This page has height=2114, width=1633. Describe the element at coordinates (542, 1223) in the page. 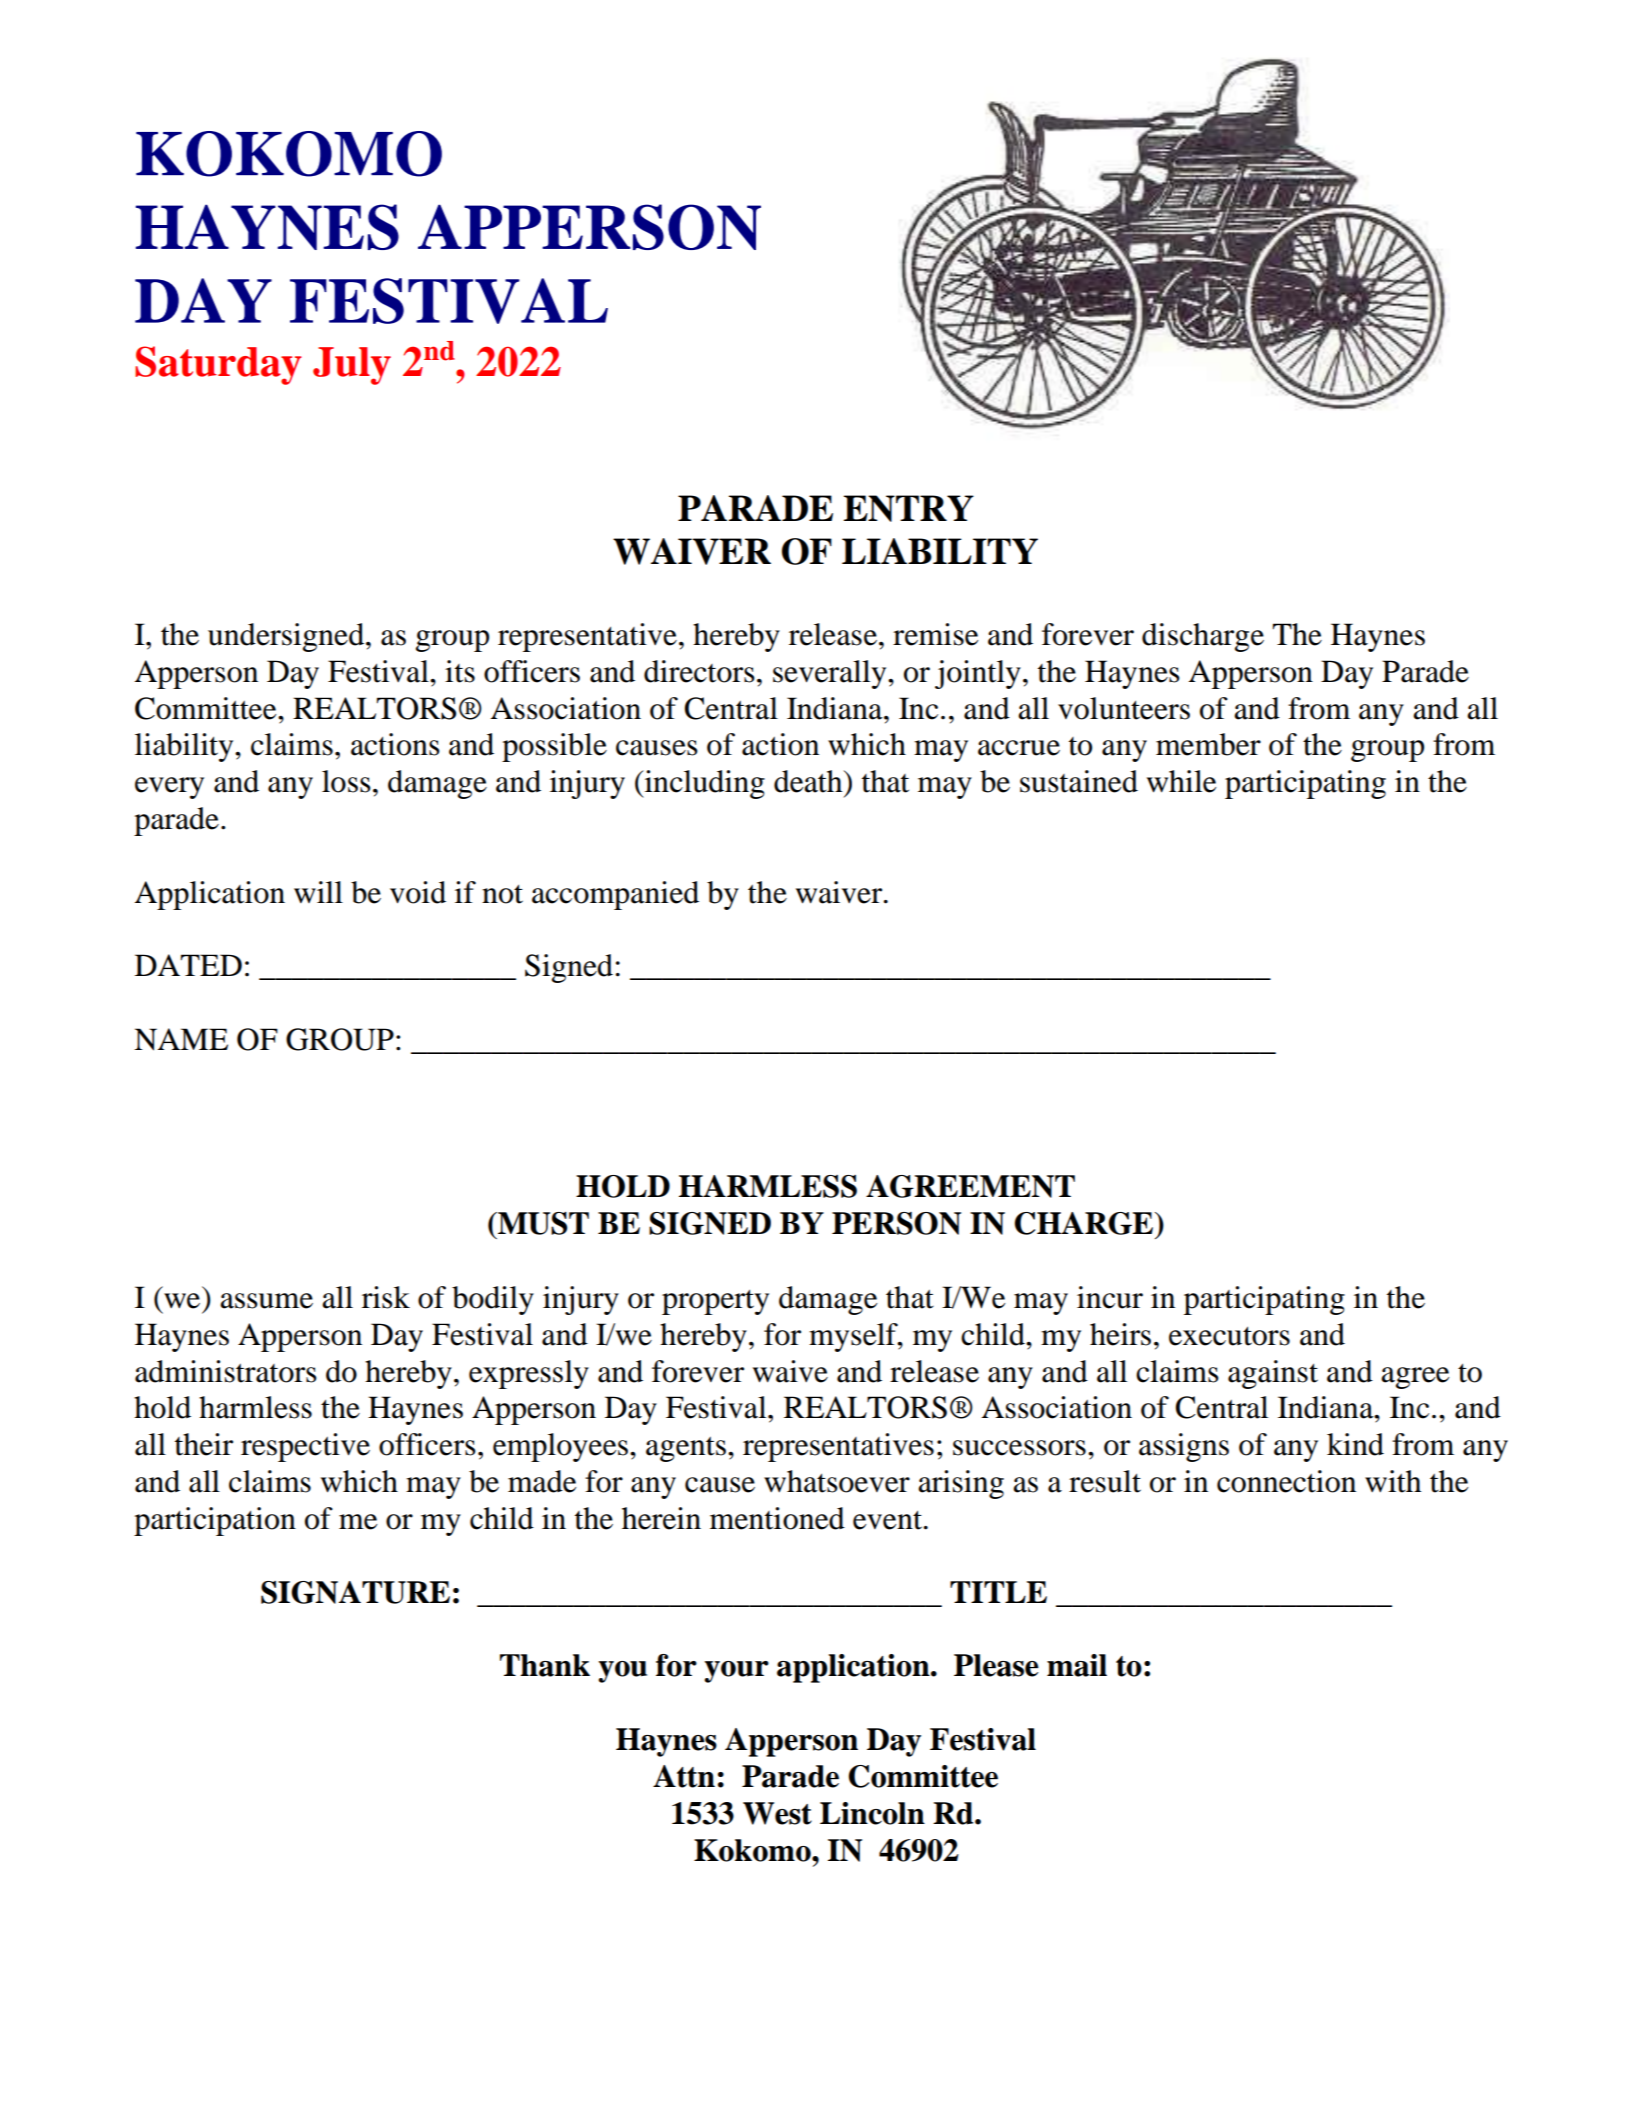

I see `MUST` at that location.
